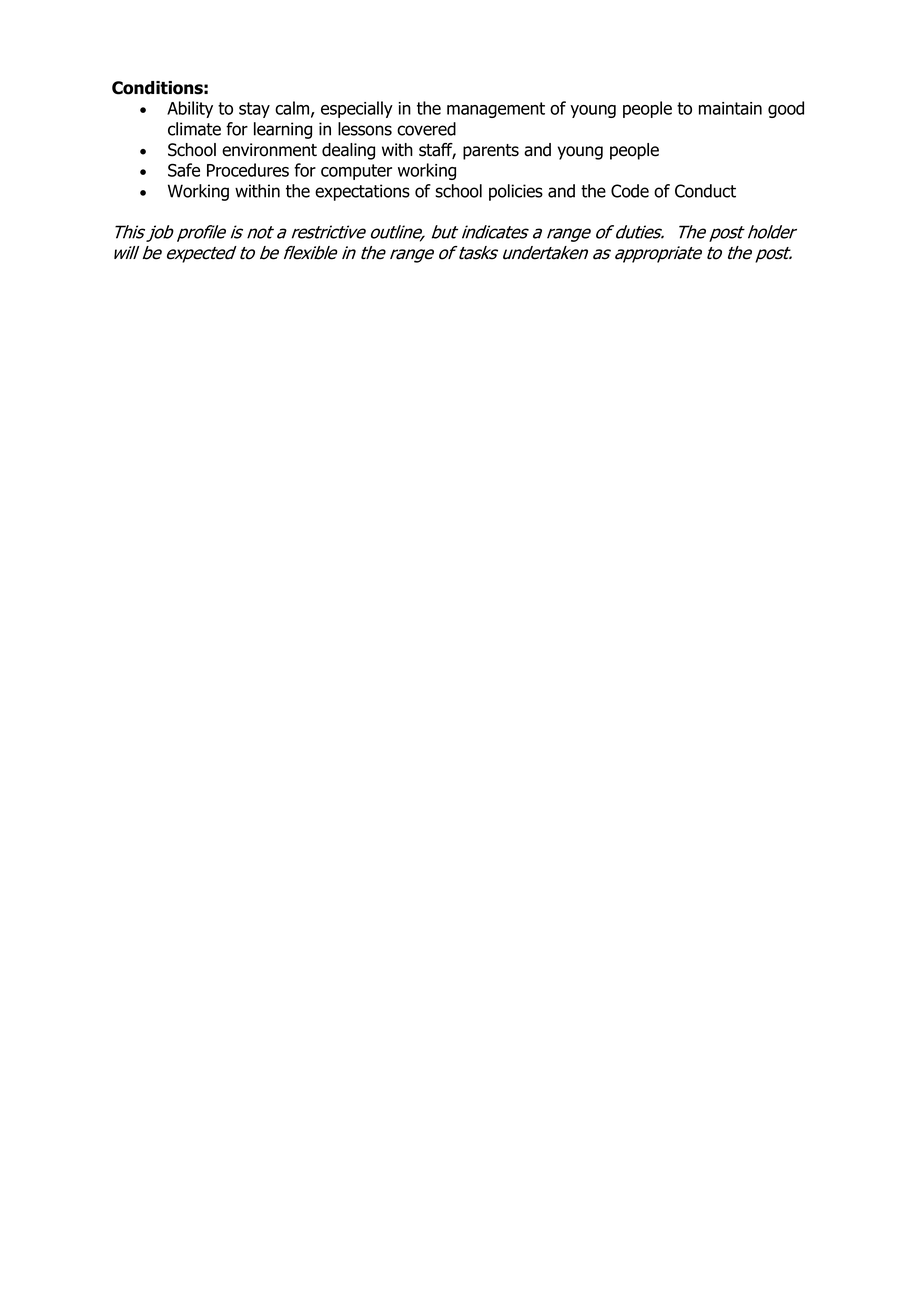 The width and height of the screenshot is (924, 1308). I want to click on expectations, so click(362, 192).
